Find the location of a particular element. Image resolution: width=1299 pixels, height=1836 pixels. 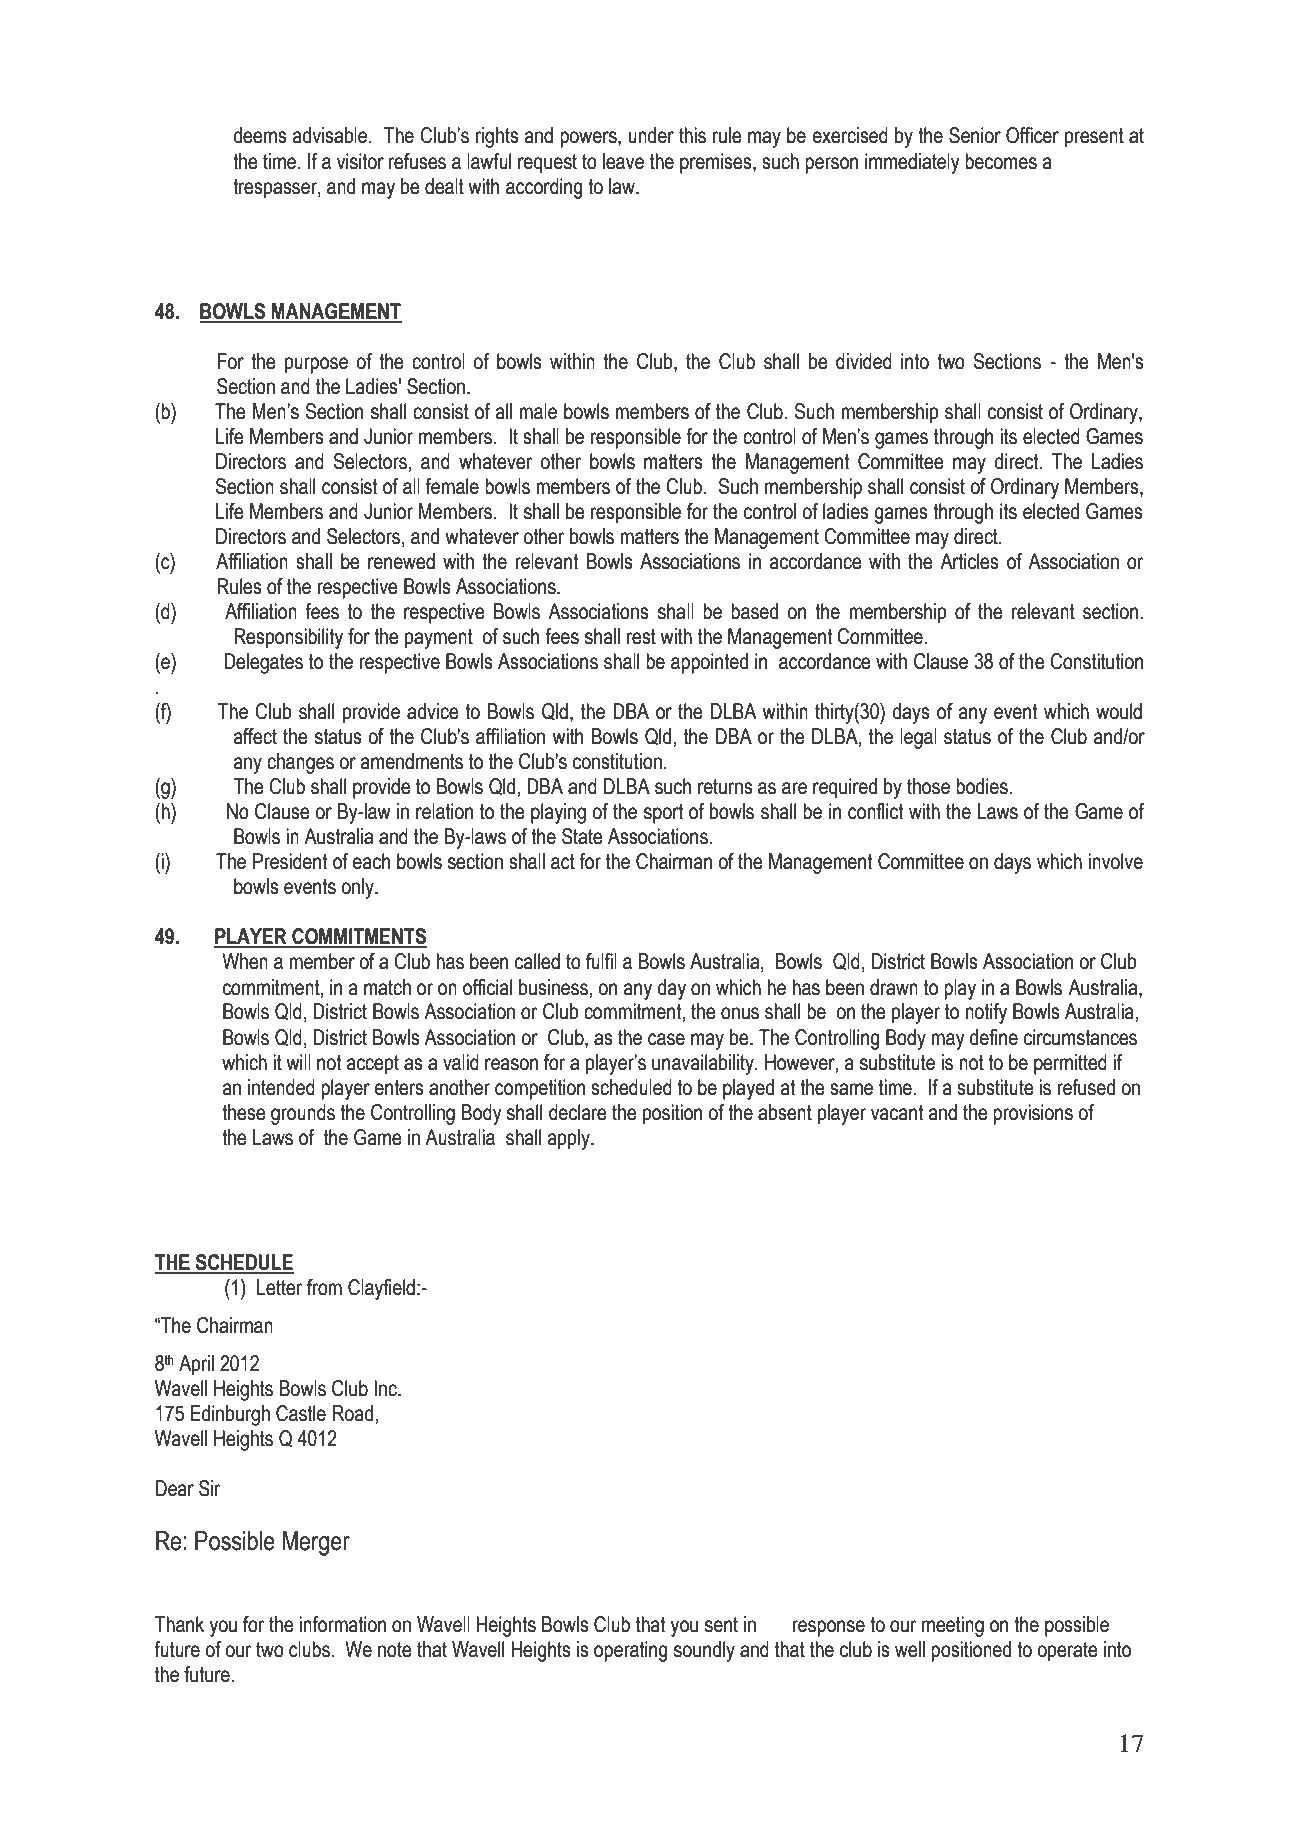

provisions is located at coordinates (1033, 1114).
